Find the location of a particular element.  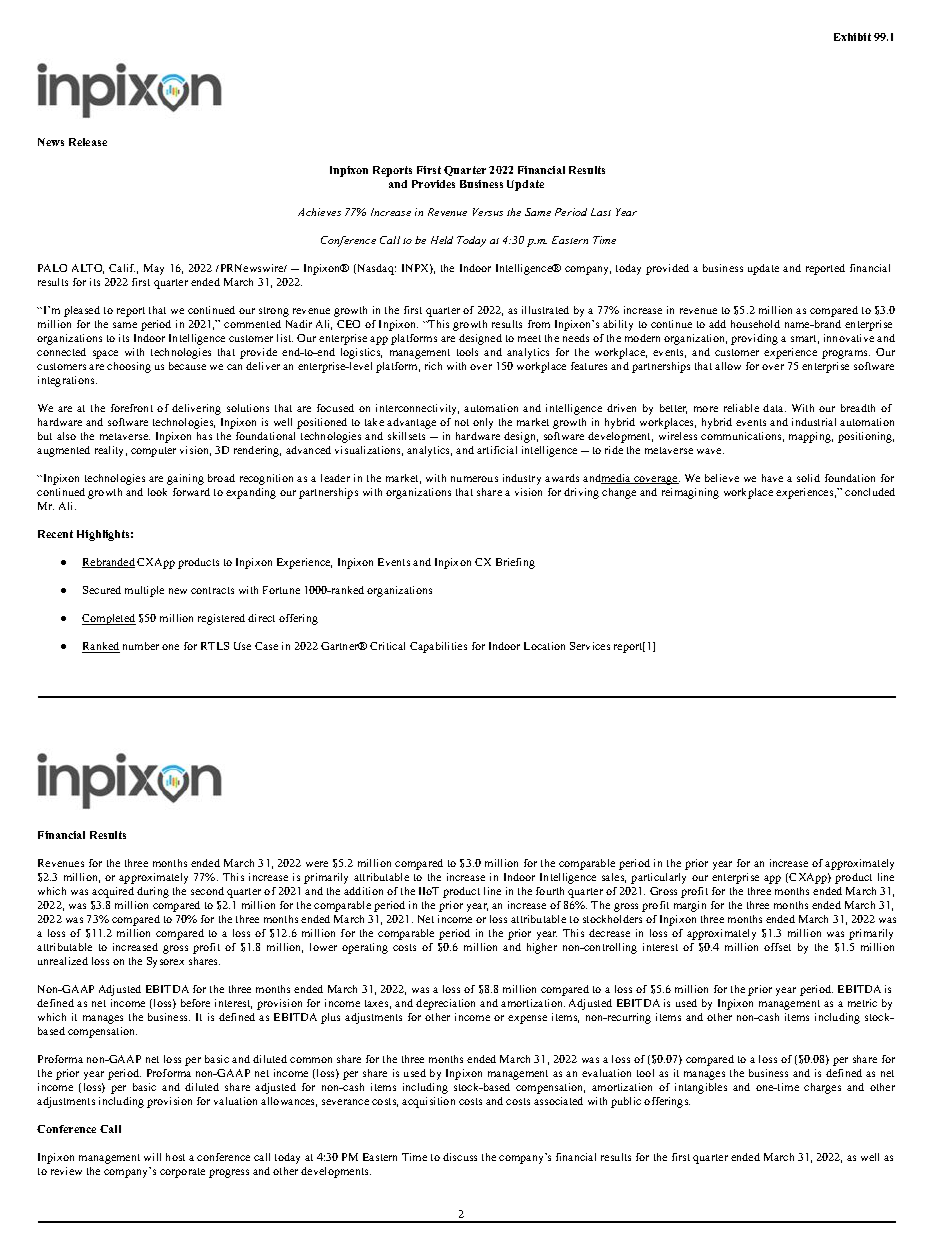

Release is located at coordinates (88, 142).
